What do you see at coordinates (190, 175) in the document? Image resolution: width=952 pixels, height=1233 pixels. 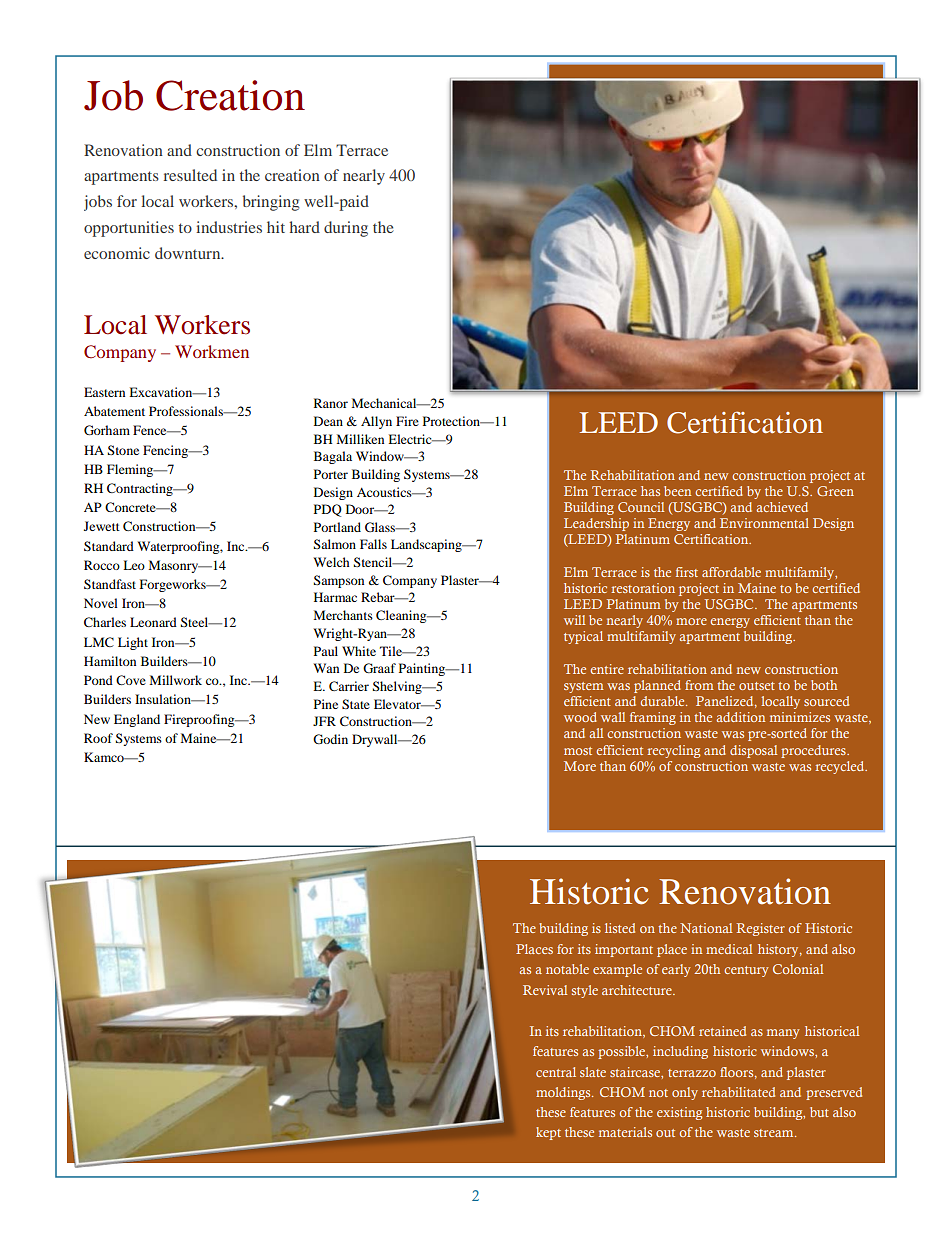 I see `resulted` at bounding box center [190, 175].
